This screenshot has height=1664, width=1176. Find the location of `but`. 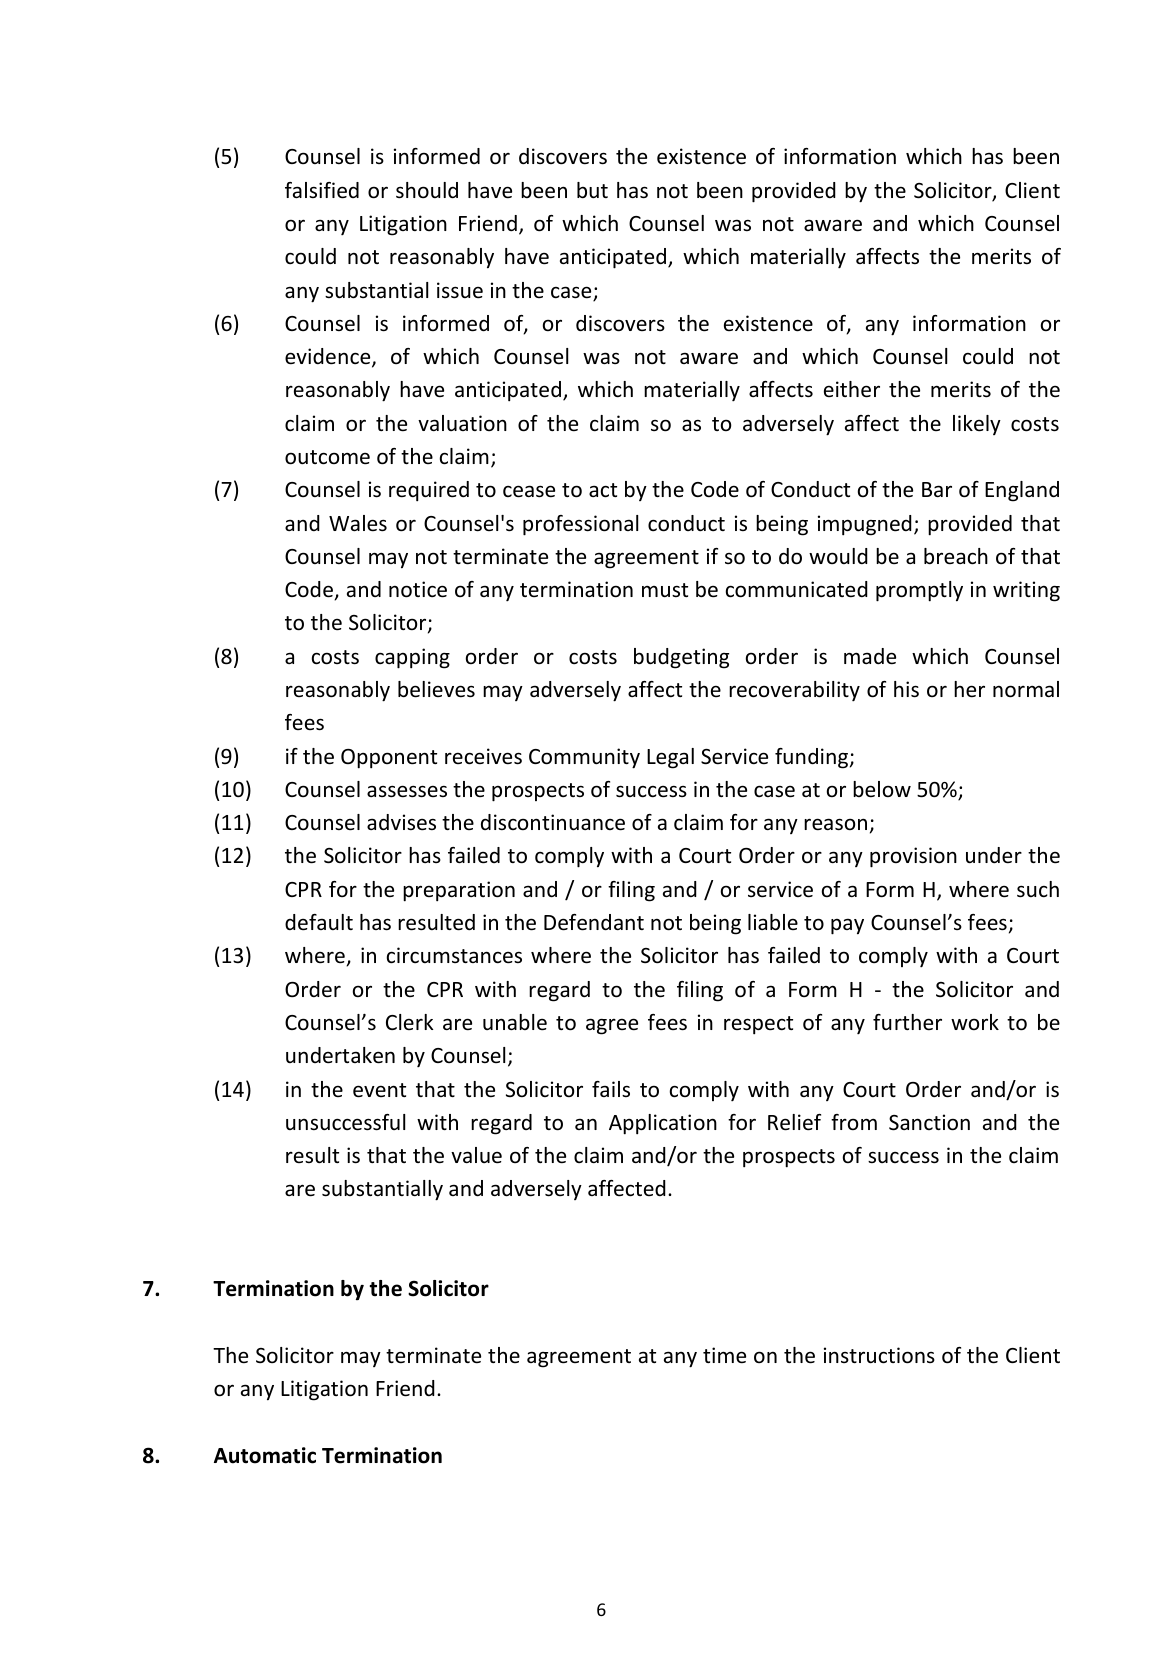

but is located at coordinates (592, 190).
